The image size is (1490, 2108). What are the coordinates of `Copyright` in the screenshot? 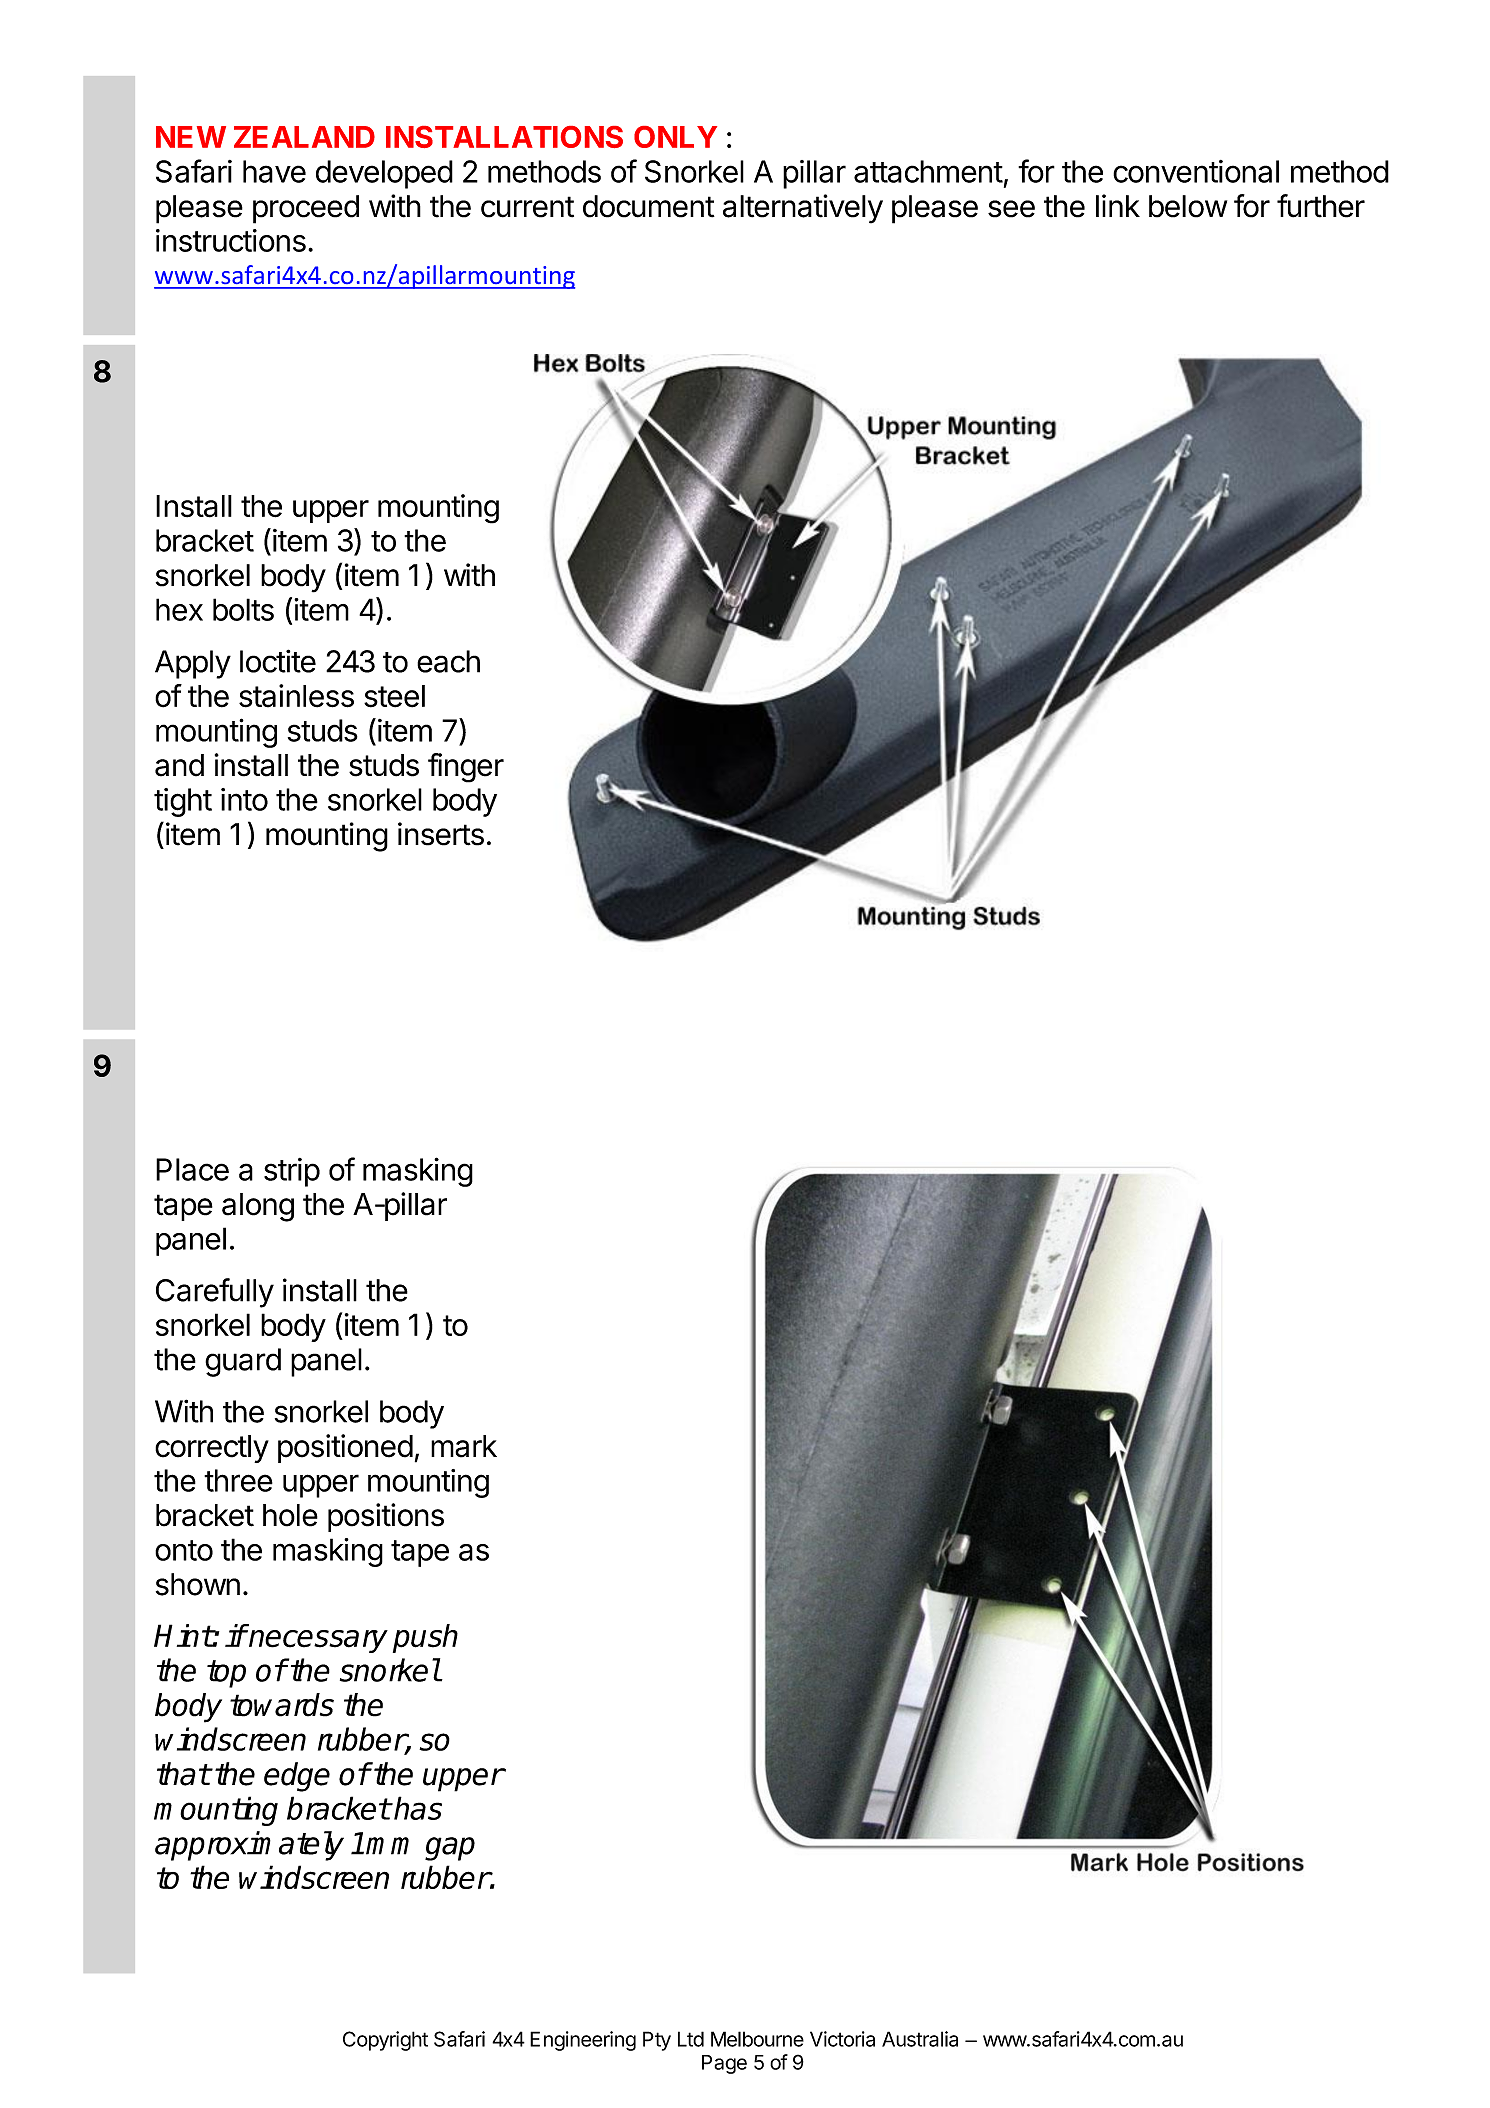 It's located at (385, 2041).
